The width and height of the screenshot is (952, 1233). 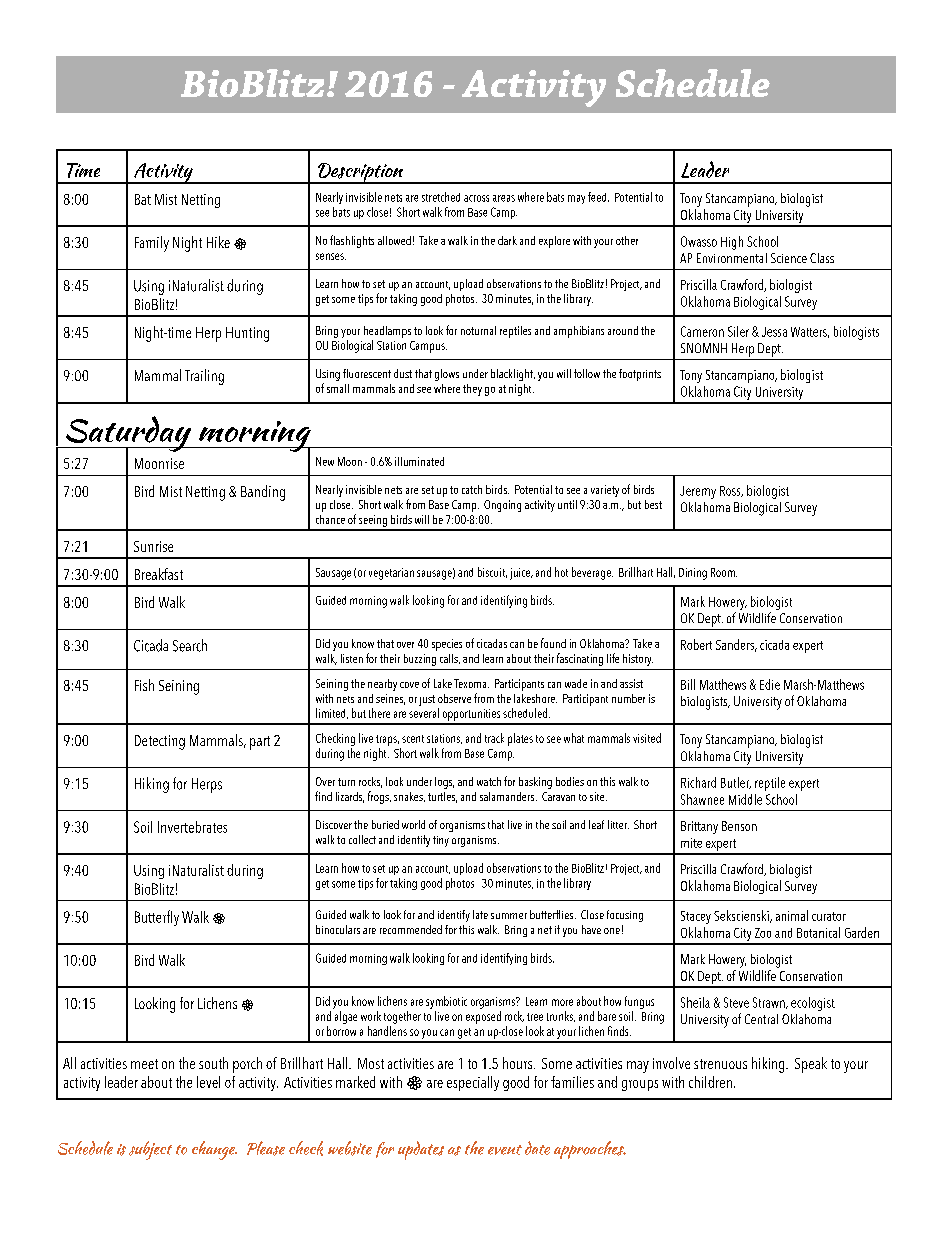 I want to click on areas, so click(x=504, y=198).
